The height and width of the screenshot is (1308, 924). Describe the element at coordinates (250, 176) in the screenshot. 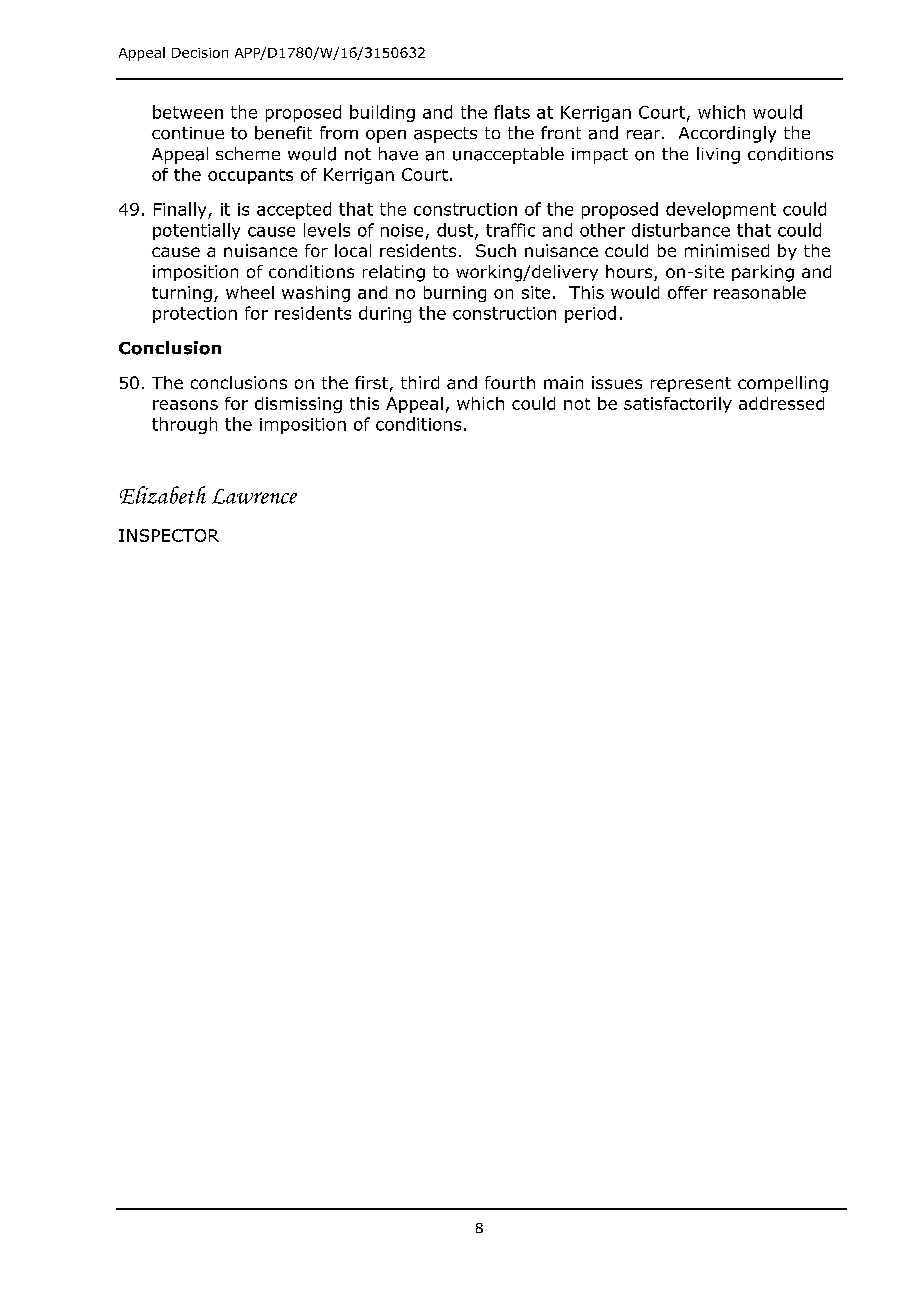

I see `occupants` at that location.
